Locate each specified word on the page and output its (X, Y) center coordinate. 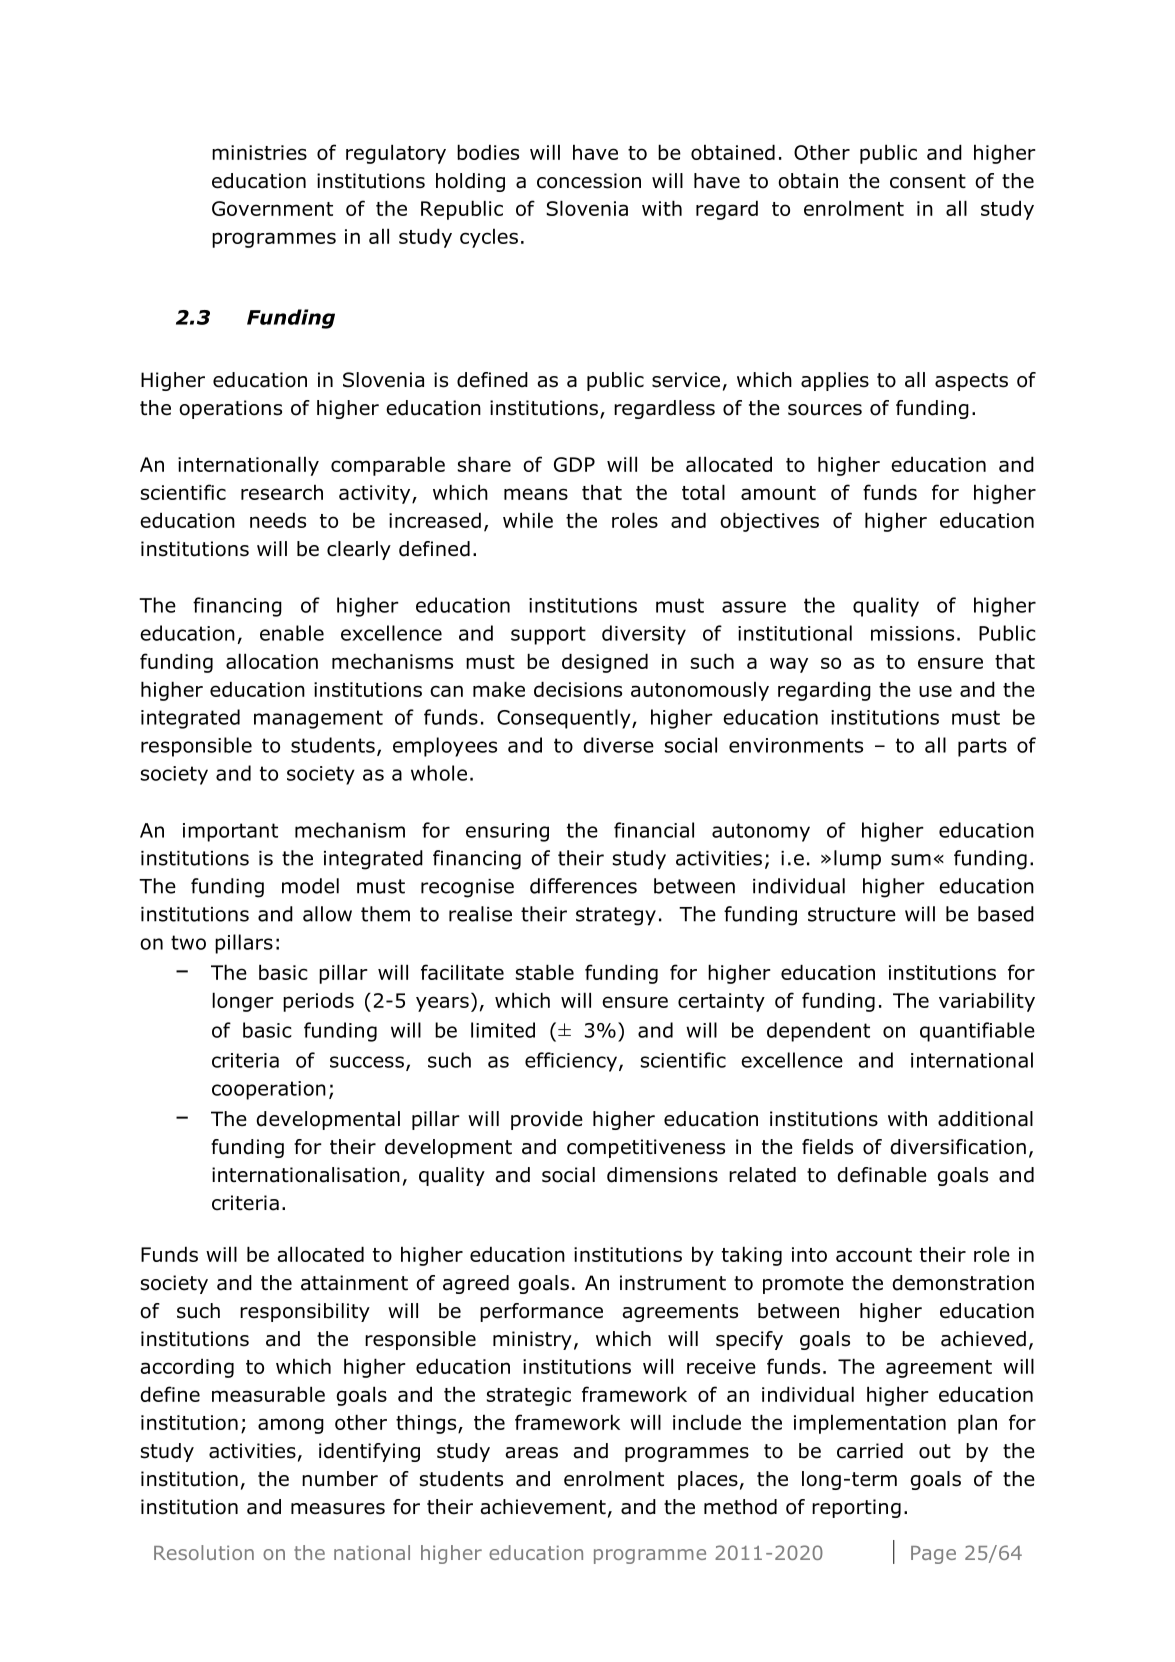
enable (292, 633)
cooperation (269, 1090)
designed (605, 663)
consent (928, 181)
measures (338, 1509)
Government (272, 208)
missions (912, 633)
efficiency (571, 1062)
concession (589, 181)
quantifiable (977, 1032)
